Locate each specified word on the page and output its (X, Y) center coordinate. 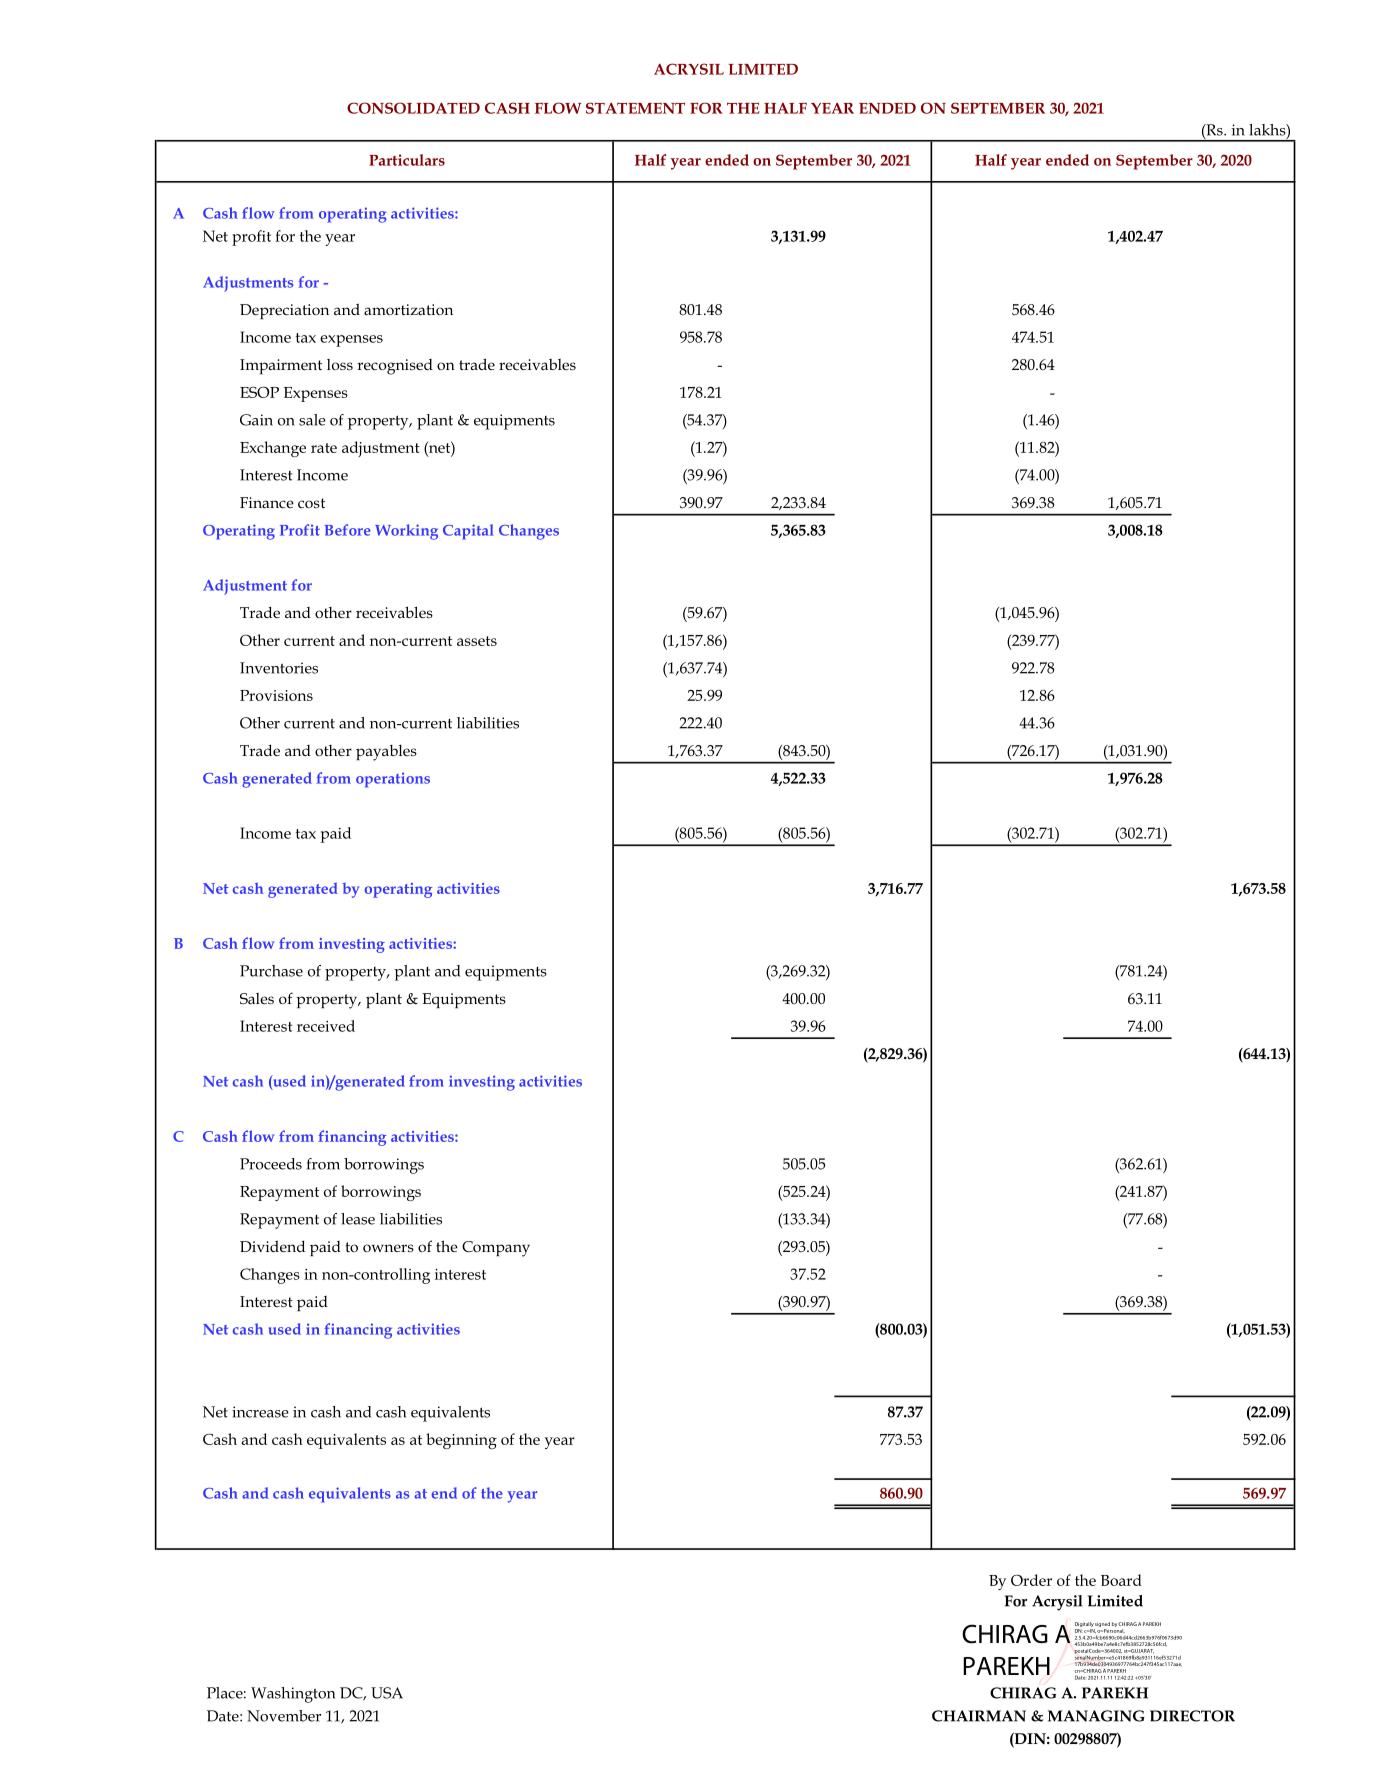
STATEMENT (635, 108)
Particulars (407, 160)
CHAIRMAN (979, 1716)
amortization (408, 309)
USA (387, 1693)
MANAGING (1096, 1716)
